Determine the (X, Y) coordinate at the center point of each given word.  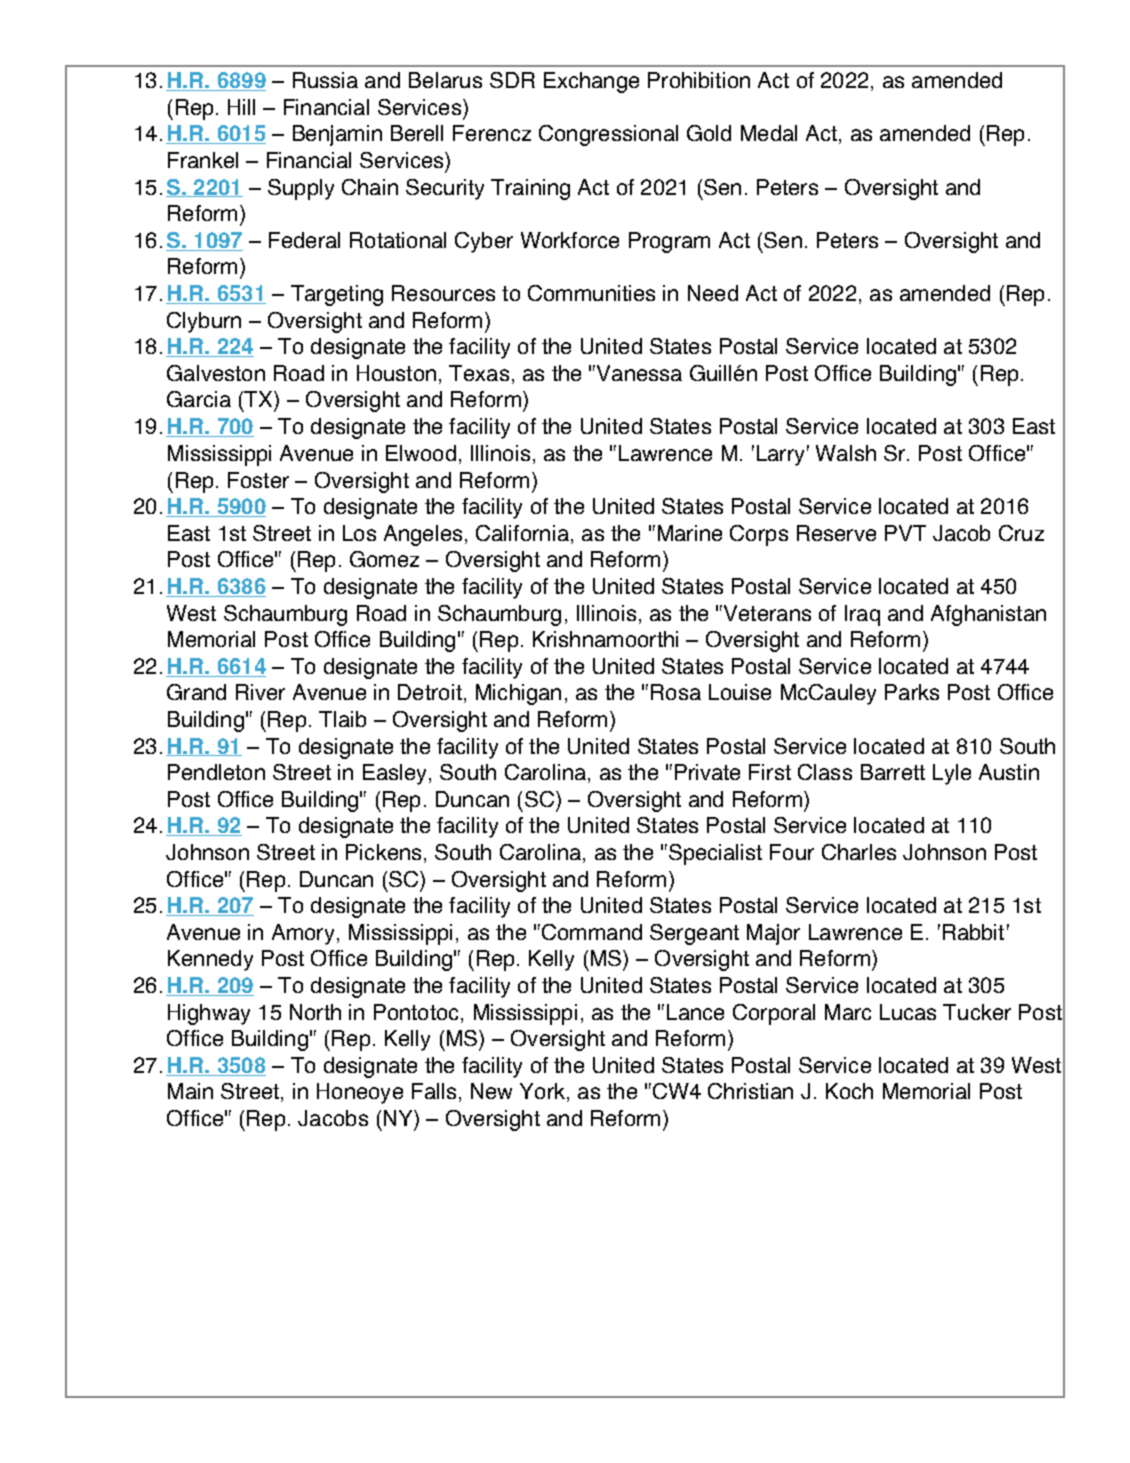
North (315, 1012)
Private (707, 772)
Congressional (608, 135)
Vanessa (639, 373)
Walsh (846, 453)
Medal (769, 133)
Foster (258, 480)
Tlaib (342, 719)
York (544, 1092)
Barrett (893, 772)
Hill (241, 107)
